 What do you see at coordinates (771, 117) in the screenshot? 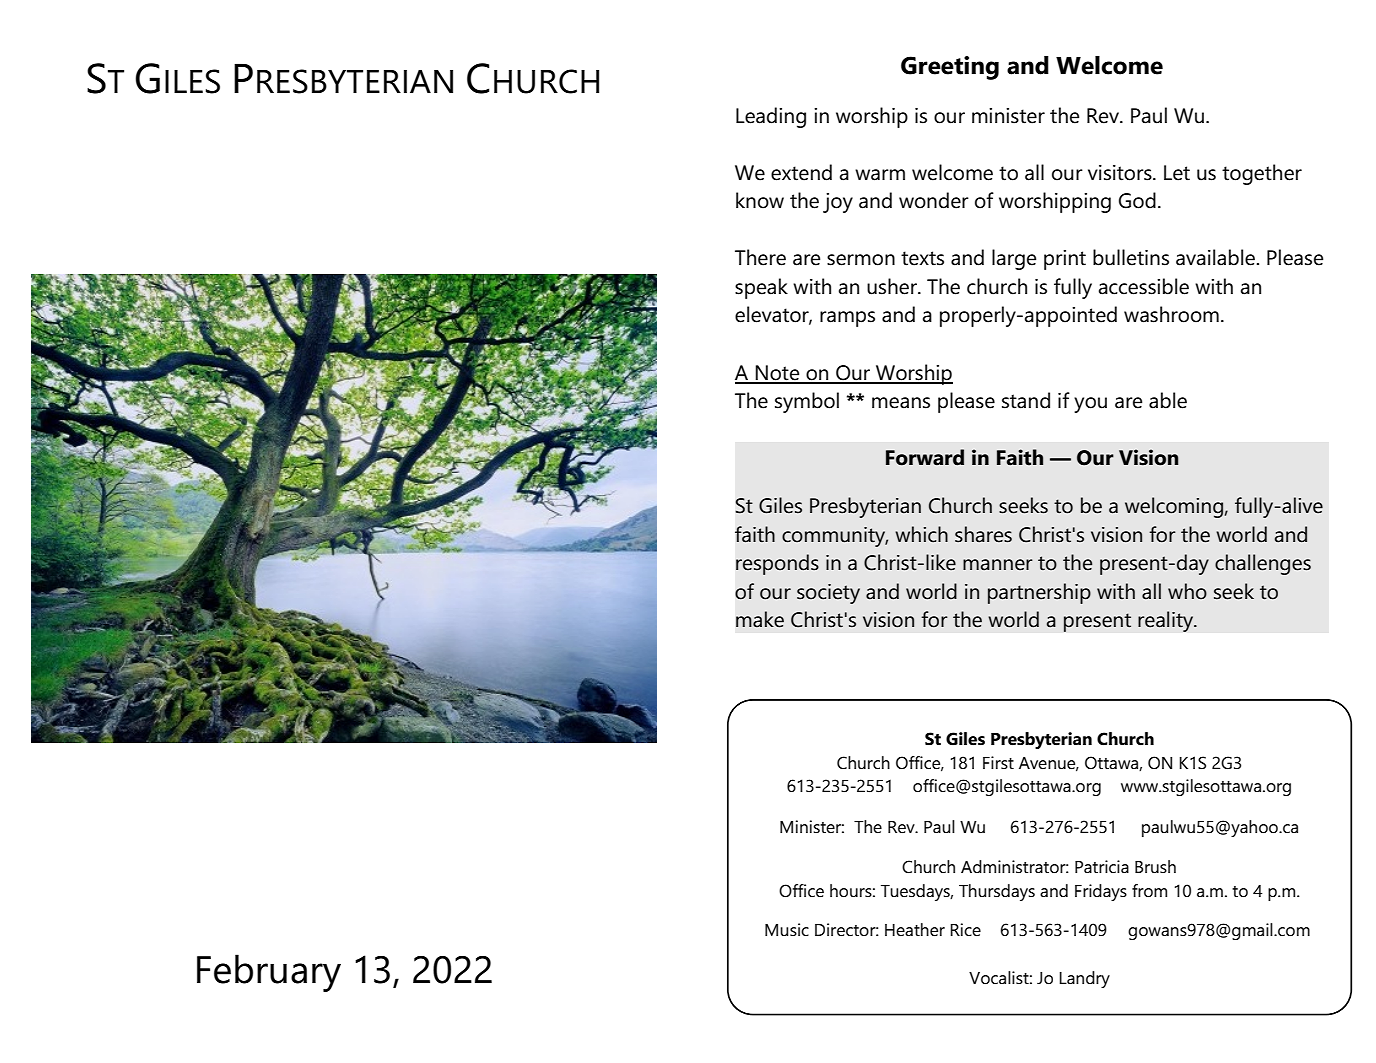
I see `Leading` at bounding box center [771, 117].
